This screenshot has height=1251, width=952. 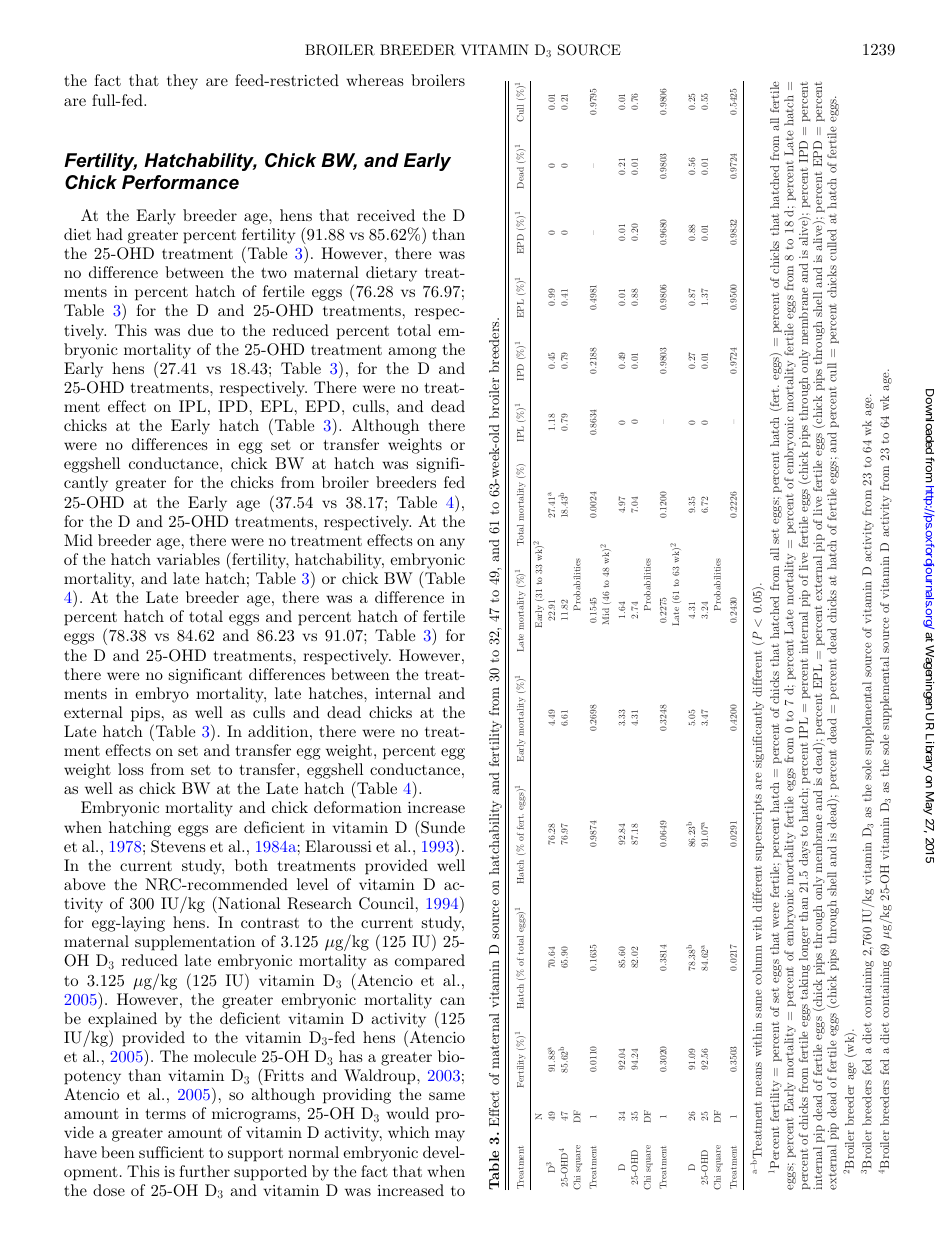 What do you see at coordinates (358, 807) in the screenshot?
I see `deformation` at bounding box center [358, 807].
